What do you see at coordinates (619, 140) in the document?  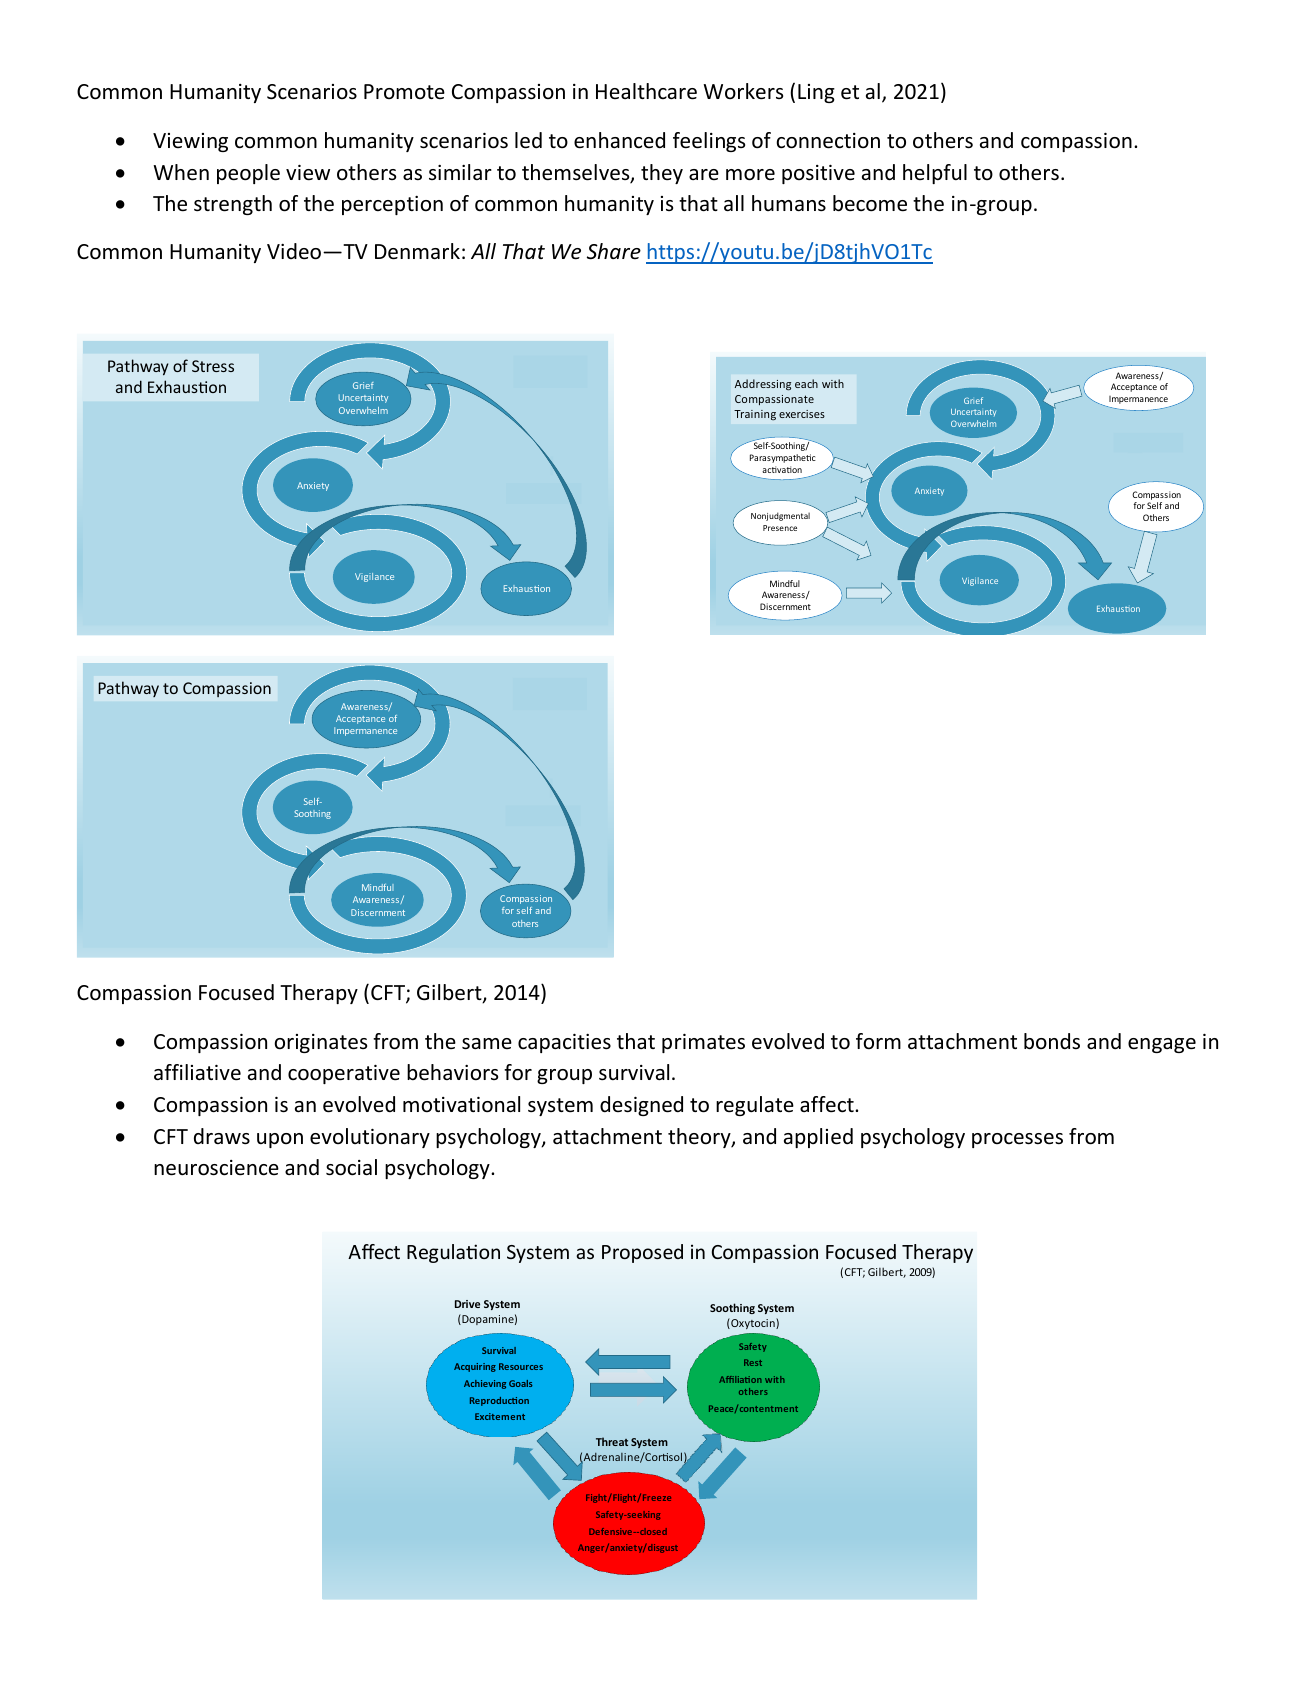 I see `enhanced` at bounding box center [619, 140].
